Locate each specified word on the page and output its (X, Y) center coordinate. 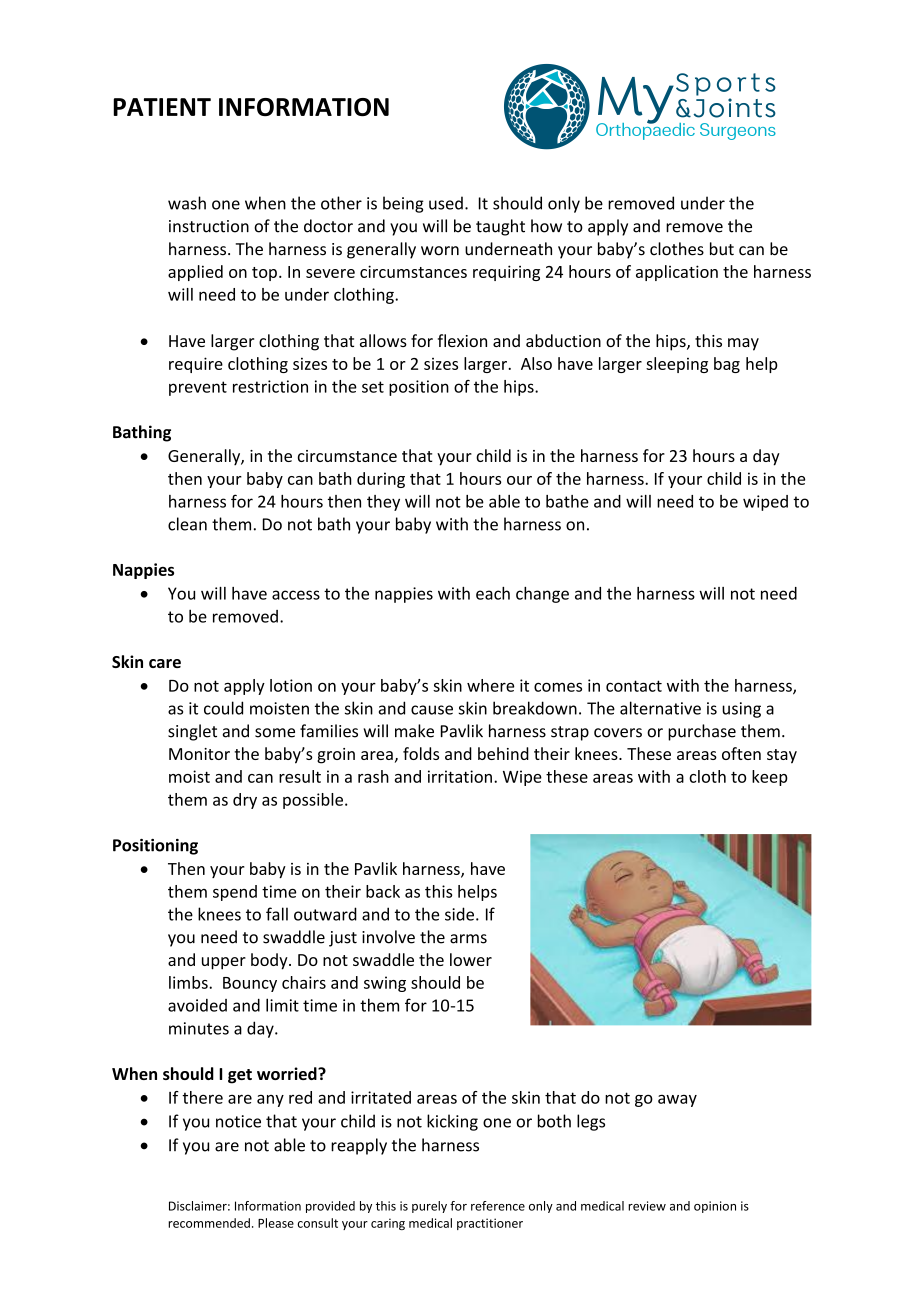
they (383, 503)
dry (245, 801)
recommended (209, 1223)
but (722, 249)
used (446, 203)
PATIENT (162, 107)
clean (187, 524)
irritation (460, 776)
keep (770, 778)
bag (727, 365)
